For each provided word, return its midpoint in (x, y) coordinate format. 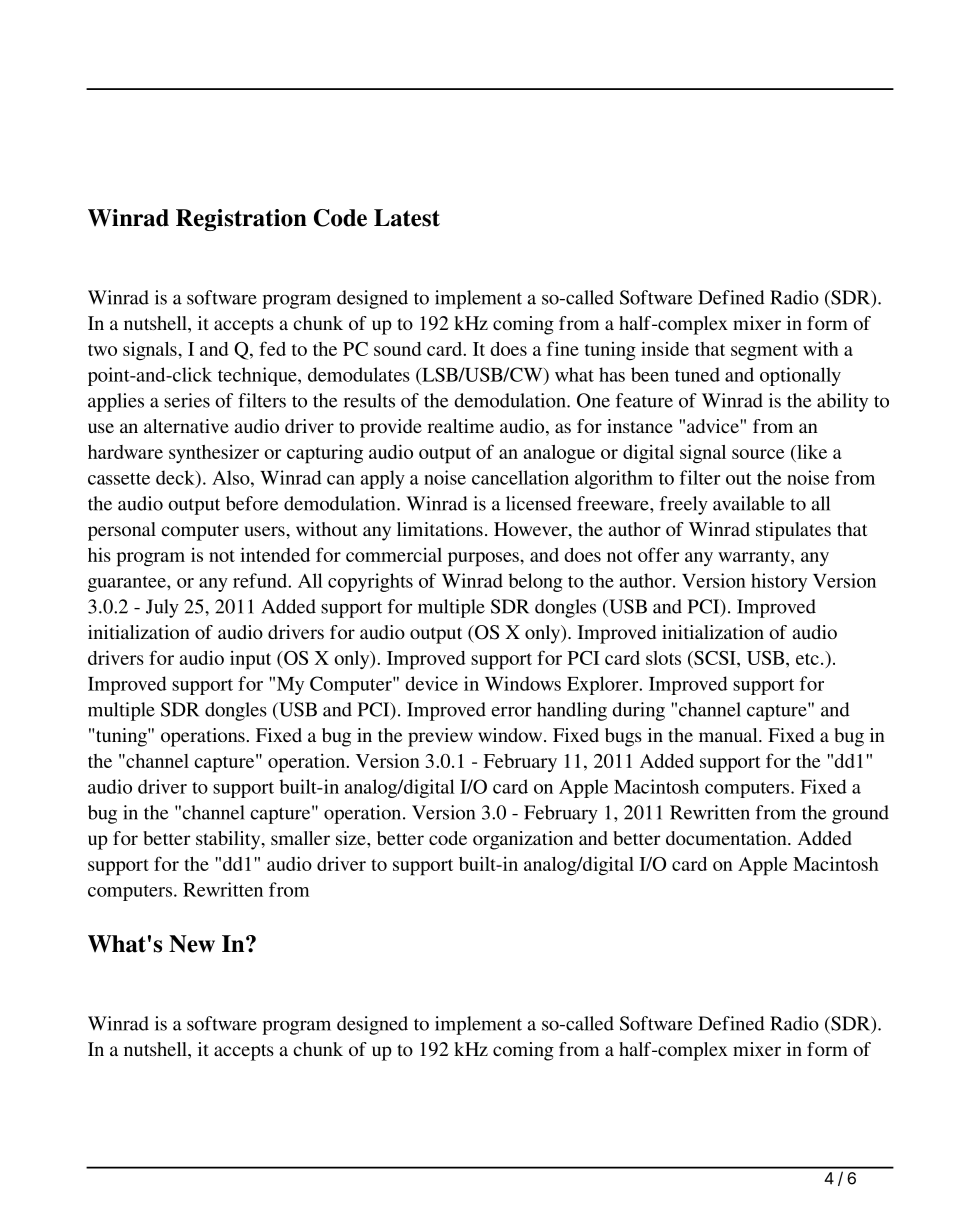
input (250, 660)
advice (714, 426)
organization (523, 840)
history (779, 582)
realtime (460, 426)
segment (764, 352)
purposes (484, 559)
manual (729, 735)
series (187, 400)
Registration (241, 220)
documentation (727, 838)
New (192, 944)
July (162, 608)
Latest (407, 218)
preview (440, 737)
